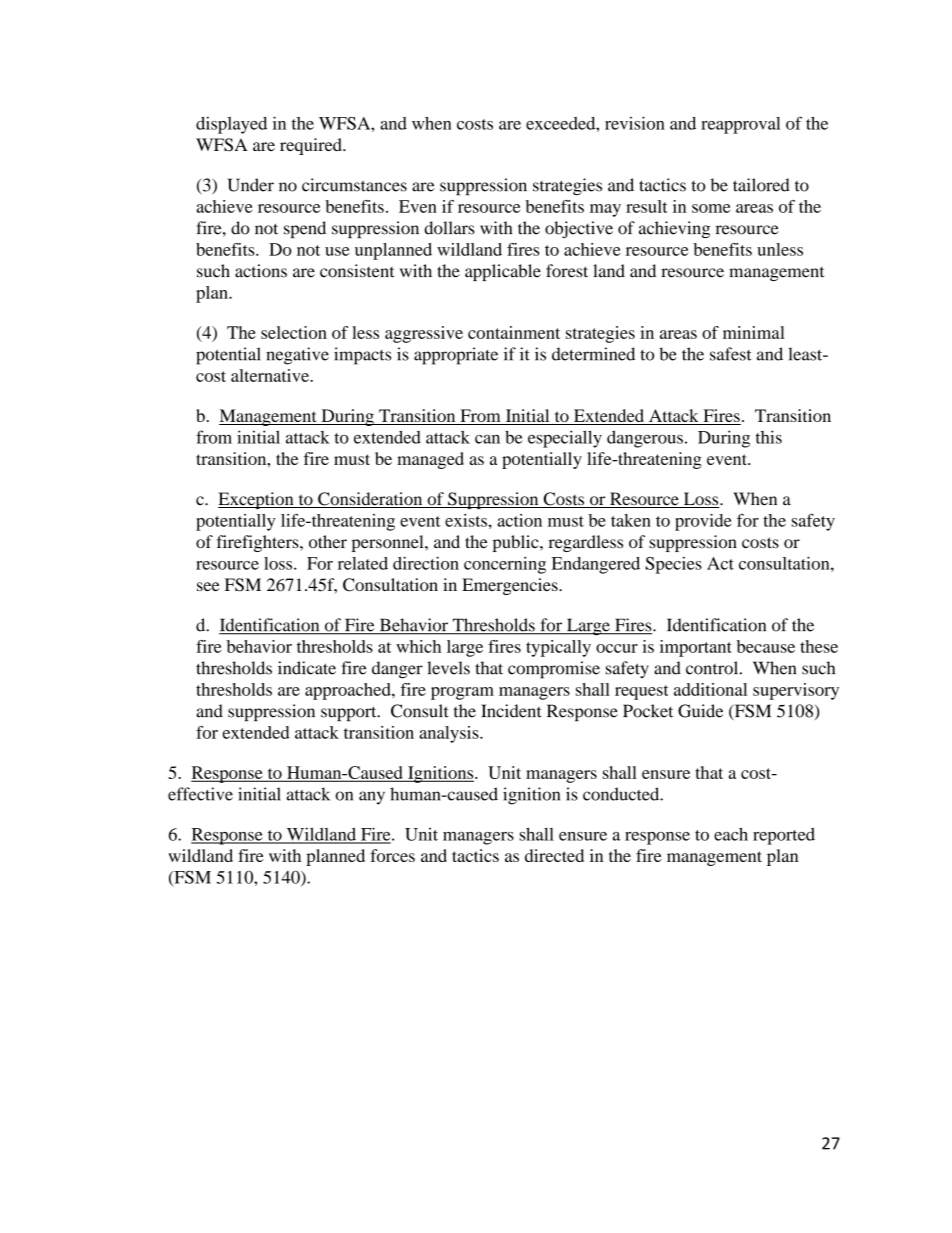 This screenshot has height=1233, width=952. I want to click on minimal, so click(754, 332).
